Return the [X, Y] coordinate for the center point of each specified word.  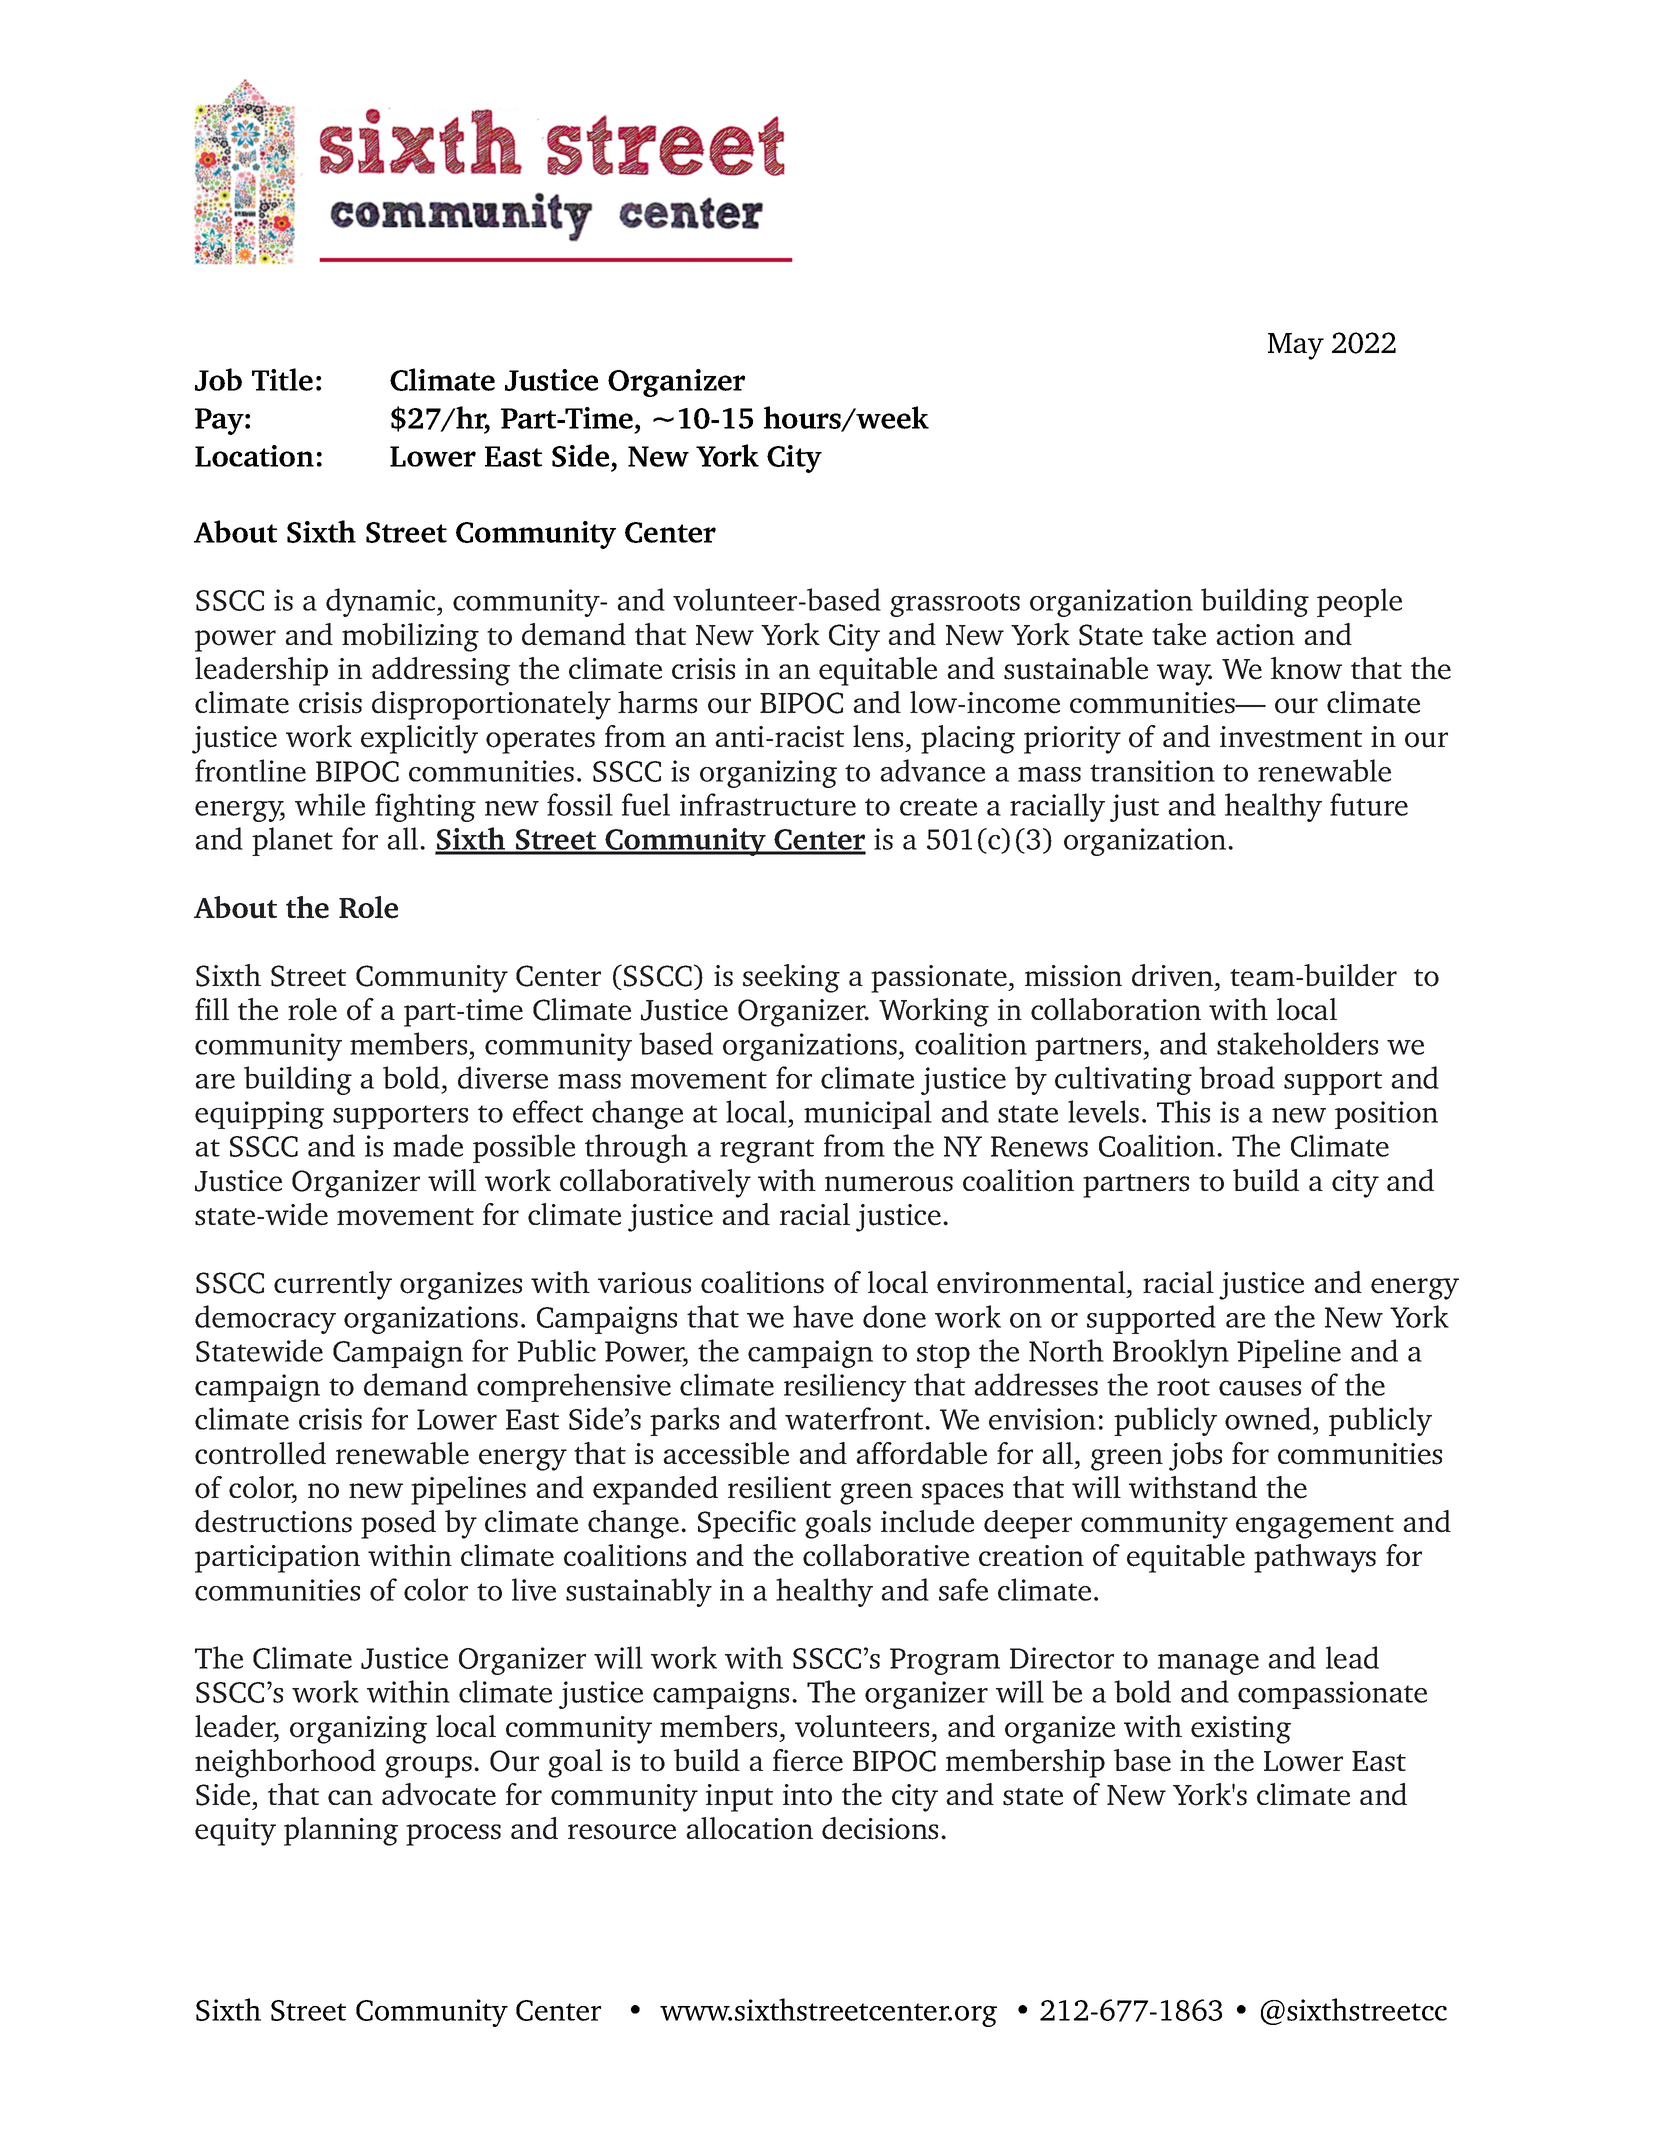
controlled [260, 1453]
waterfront [855, 1418]
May [1296, 346]
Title [282, 379]
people [1359, 602]
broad [1237, 1077]
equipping [259, 1115]
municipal [868, 1114]
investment [1291, 737]
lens [878, 736]
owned [1268, 1418]
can [350, 1797]
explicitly [419, 739]
